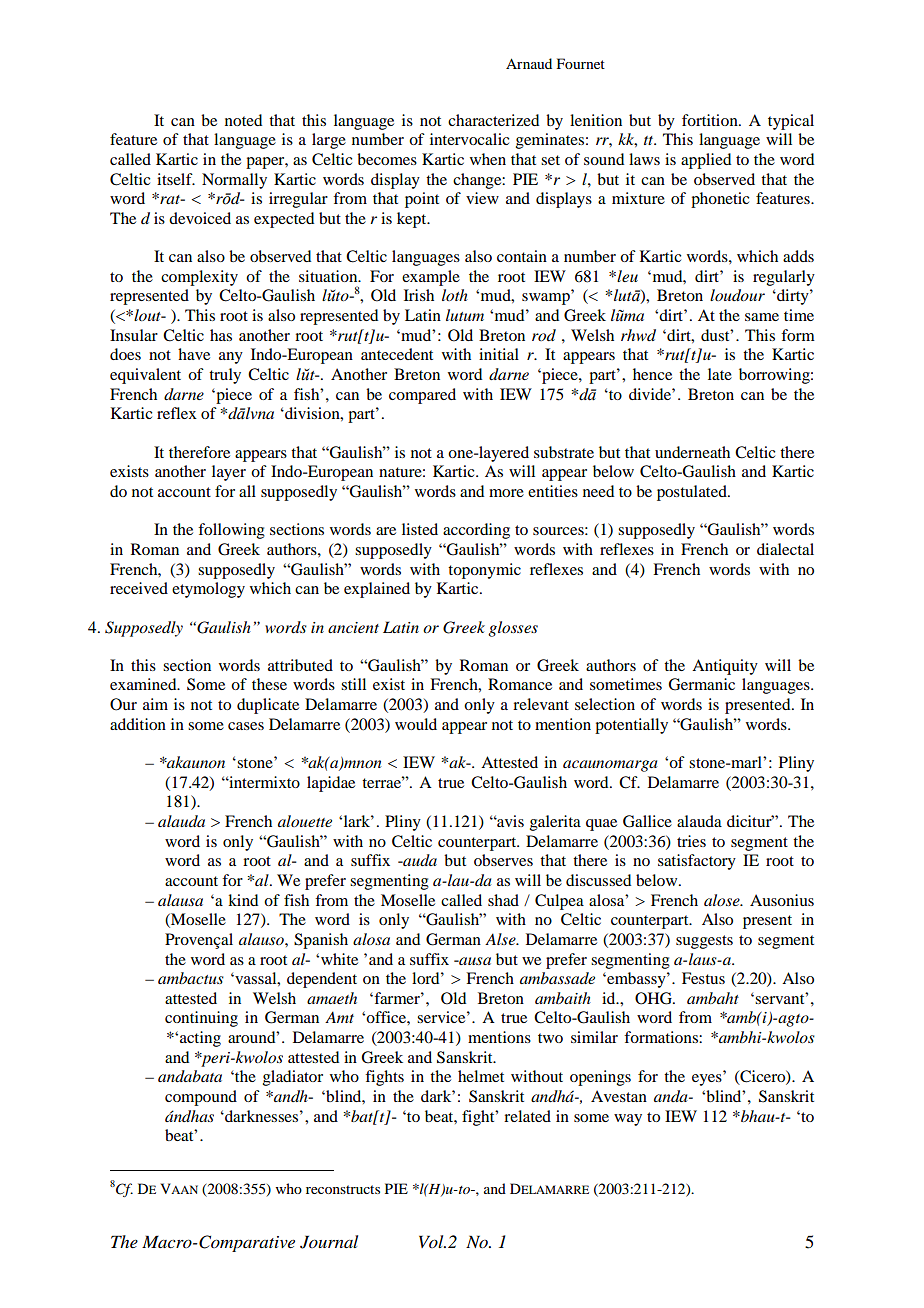 This page has height=1308, width=924. What do you see at coordinates (725, 667) in the page?
I see `Antiquity` at bounding box center [725, 667].
